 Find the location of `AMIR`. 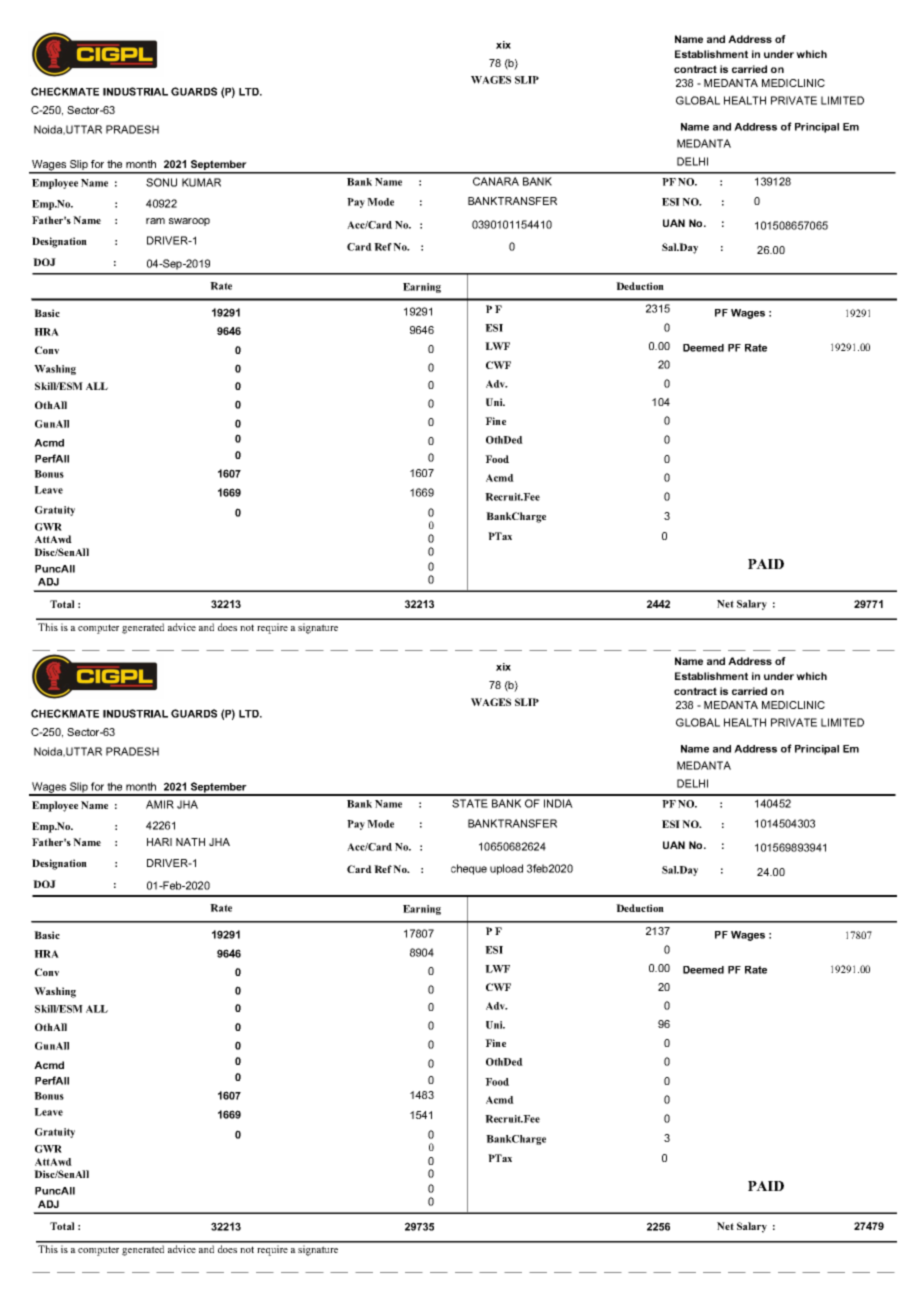

AMIR is located at coordinates (160, 804).
